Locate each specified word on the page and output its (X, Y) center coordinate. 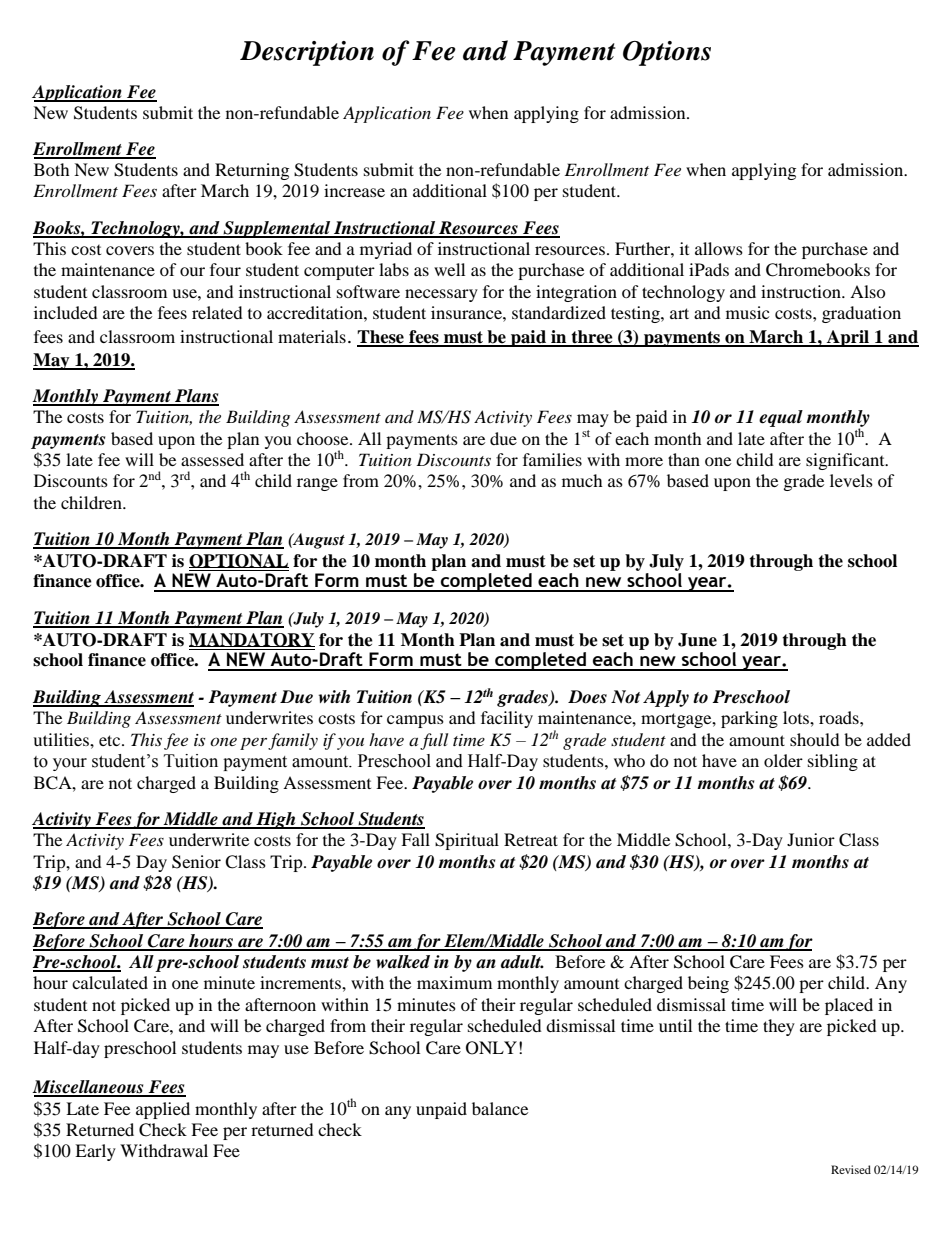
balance (500, 1108)
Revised (851, 1169)
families (552, 459)
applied (163, 1110)
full (434, 741)
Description (307, 53)
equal (781, 418)
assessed (212, 459)
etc (111, 740)
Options (667, 53)
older (783, 760)
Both (52, 169)
